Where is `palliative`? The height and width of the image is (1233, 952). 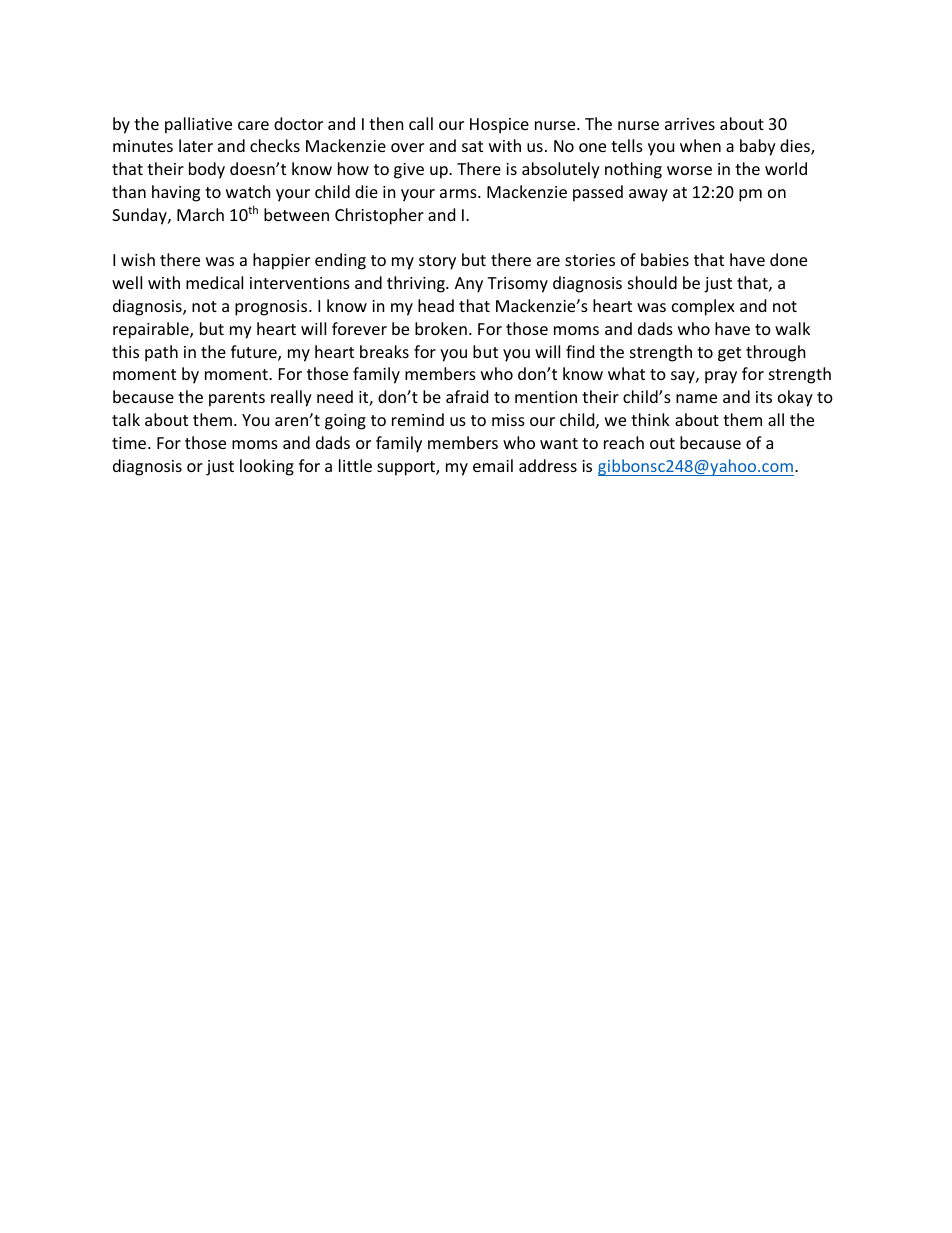 palliative is located at coordinates (198, 125).
